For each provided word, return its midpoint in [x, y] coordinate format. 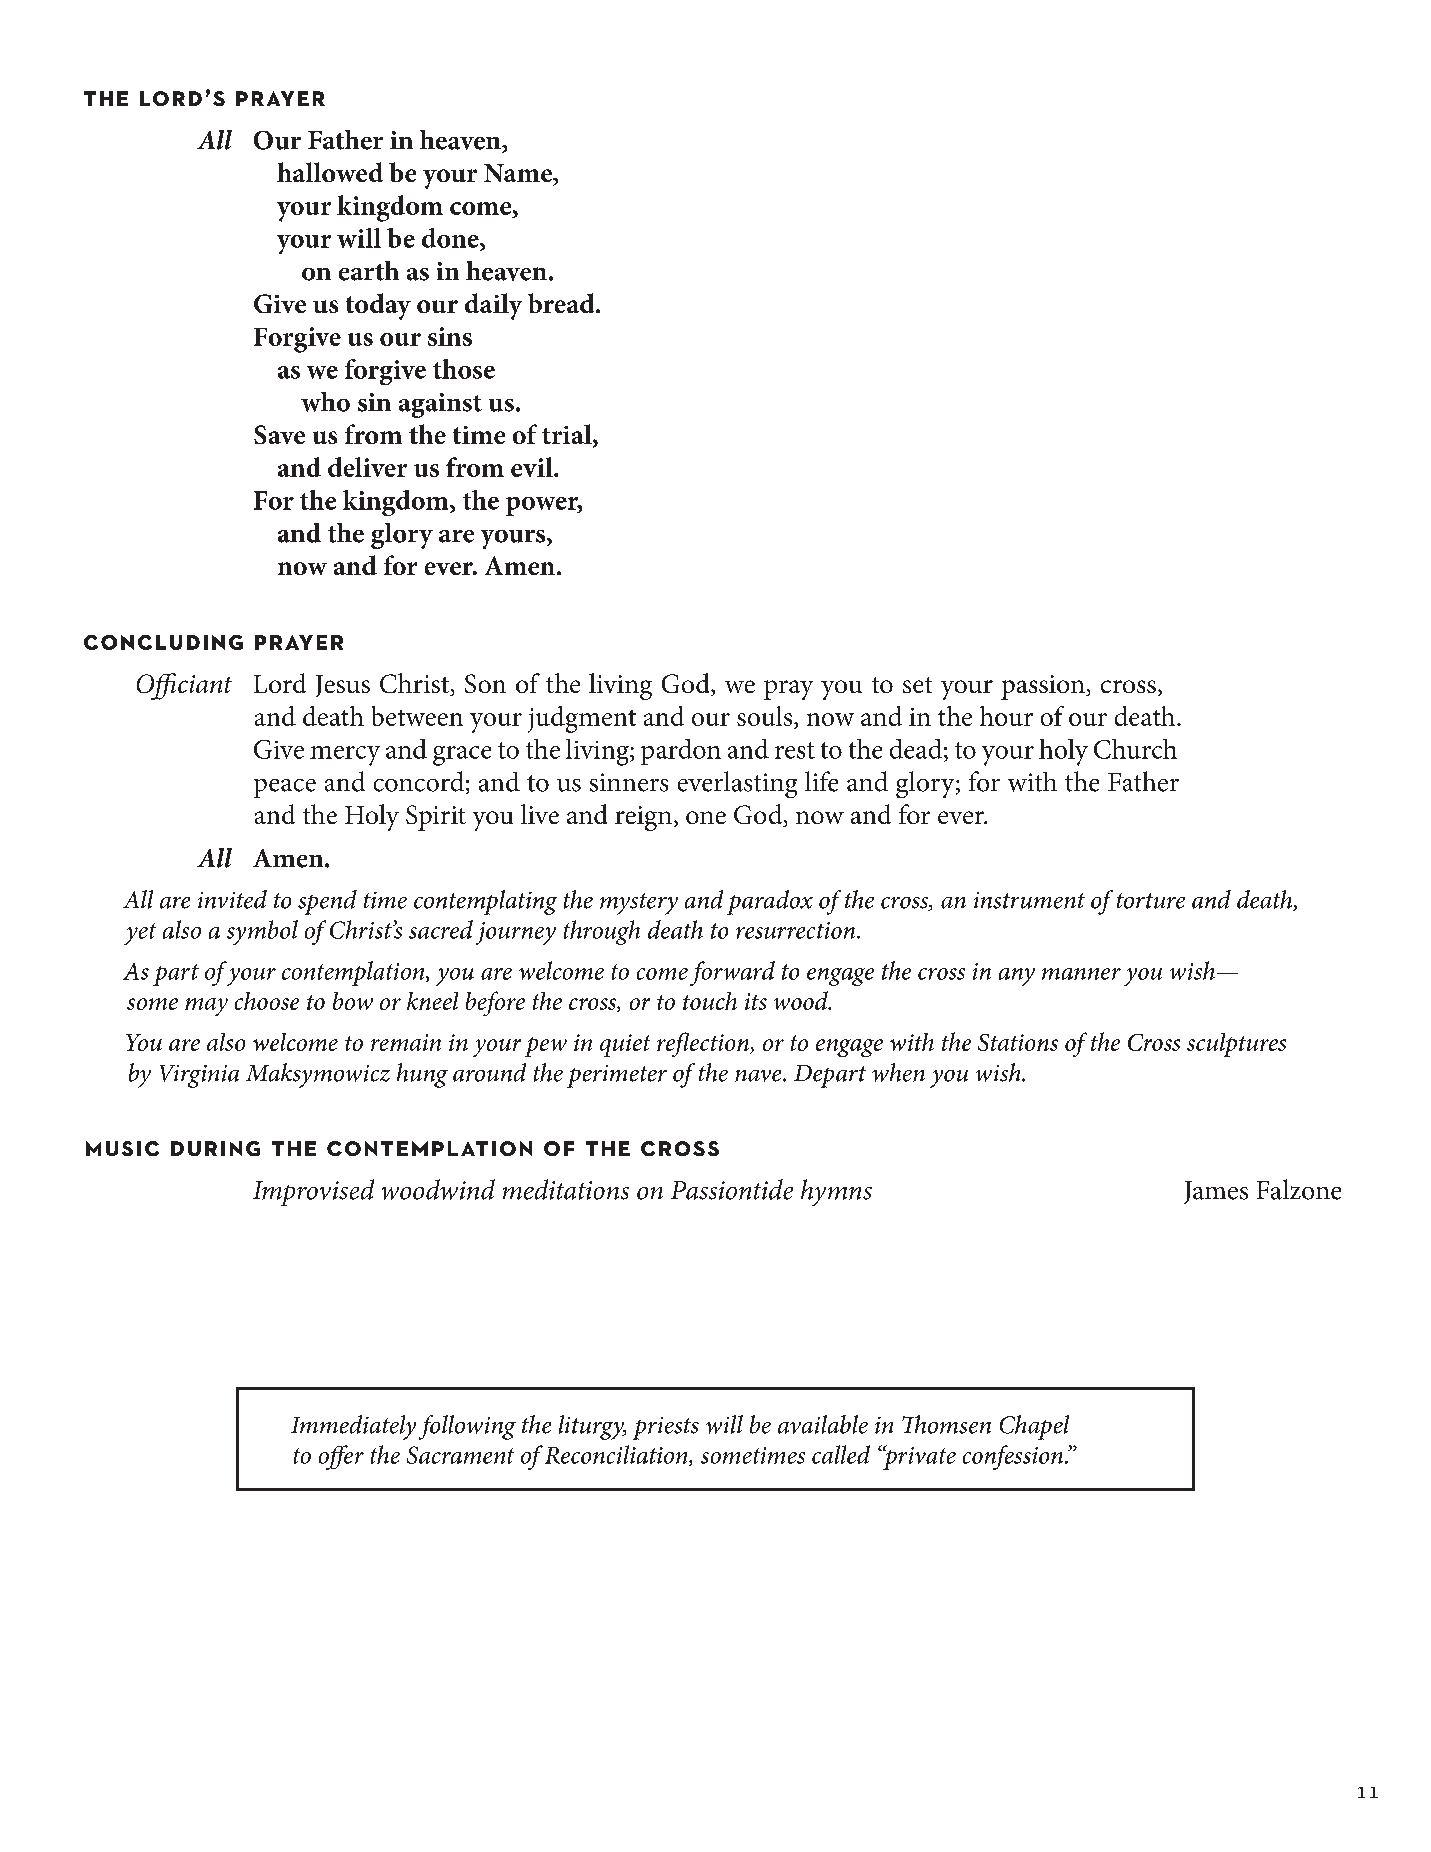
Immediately [353, 1427]
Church [1135, 749]
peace [285, 788]
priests [666, 1428]
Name [519, 173]
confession [1013, 1457]
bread [562, 303]
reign [643, 818]
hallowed [330, 172]
